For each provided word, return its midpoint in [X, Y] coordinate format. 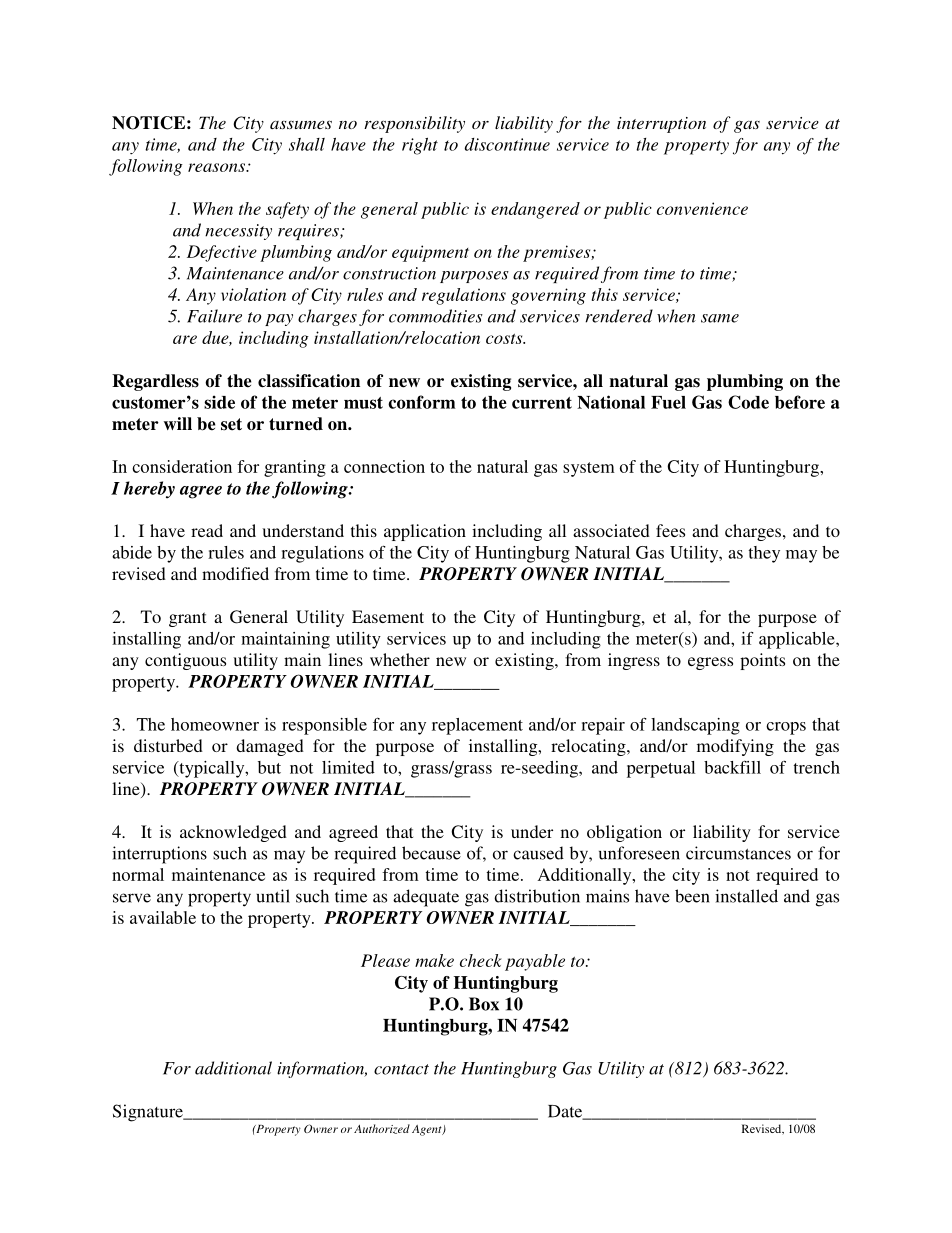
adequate [426, 898]
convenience [702, 208]
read [207, 530]
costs [505, 339]
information [322, 1069]
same [720, 318]
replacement [477, 726]
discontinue [507, 144]
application [425, 532]
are [185, 339]
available [163, 917]
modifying [735, 747]
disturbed [168, 745]
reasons [217, 167]
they [764, 554]
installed [746, 896]
